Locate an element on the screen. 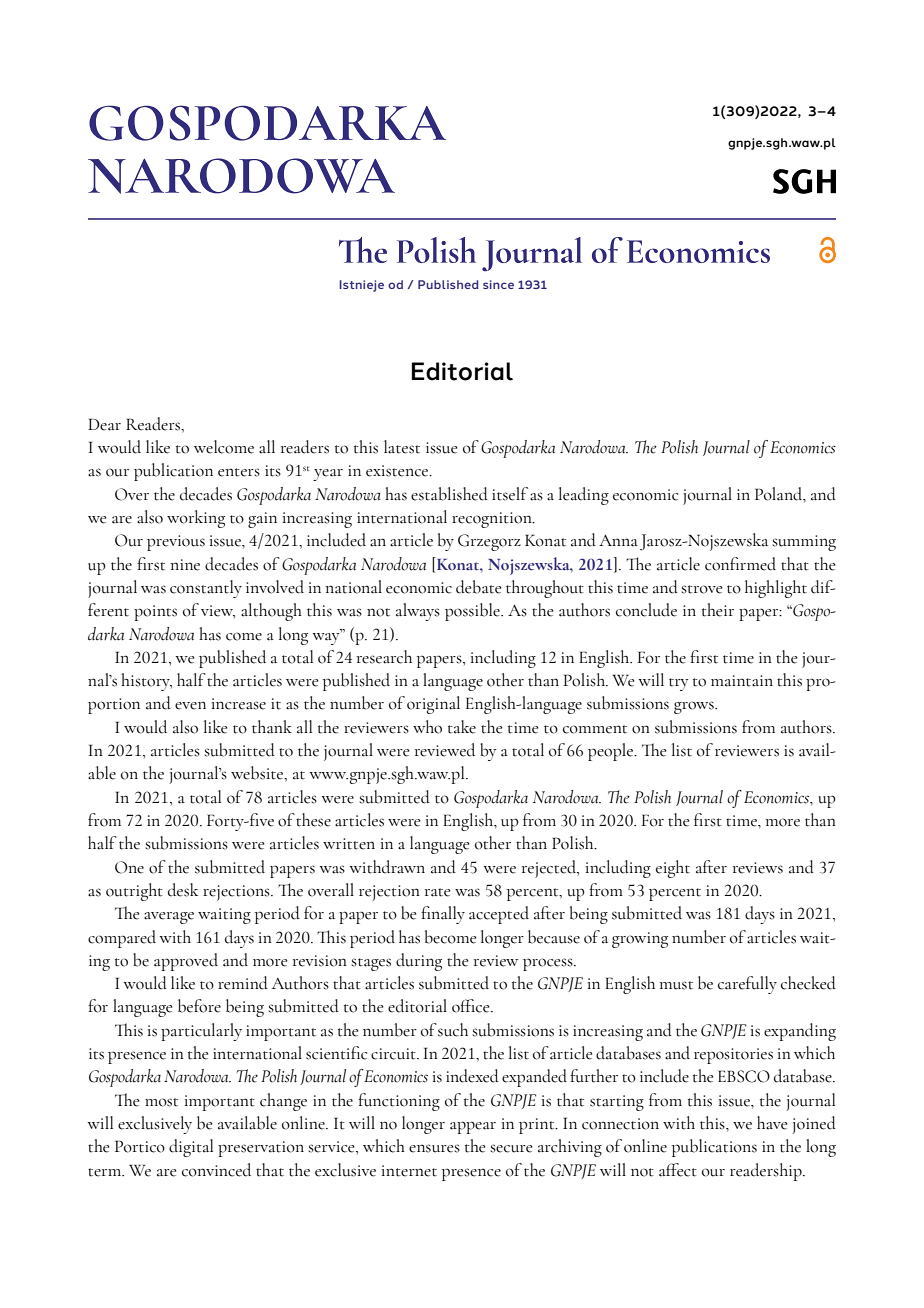 The width and height of the screenshot is (924, 1308). since is located at coordinates (498, 284).
